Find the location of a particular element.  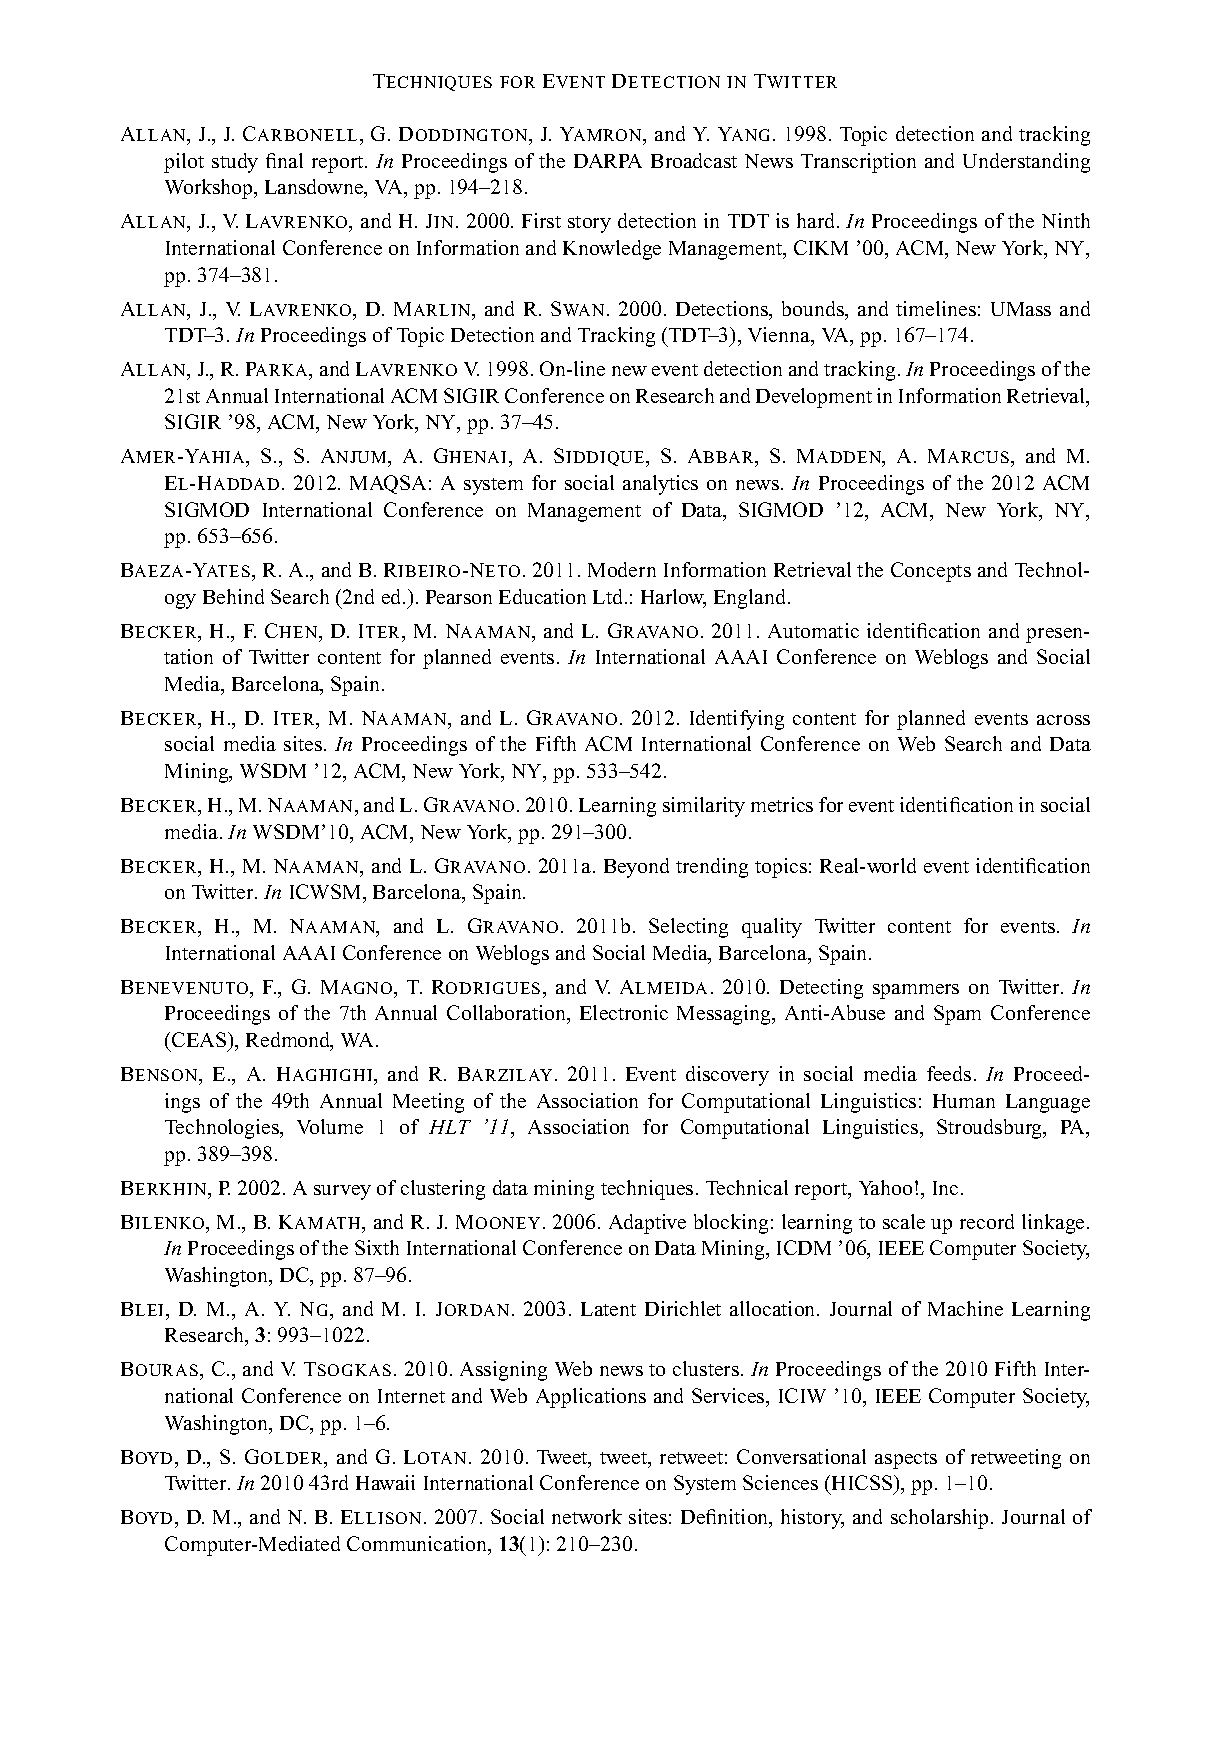

Understanding is located at coordinates (1026, 163).
